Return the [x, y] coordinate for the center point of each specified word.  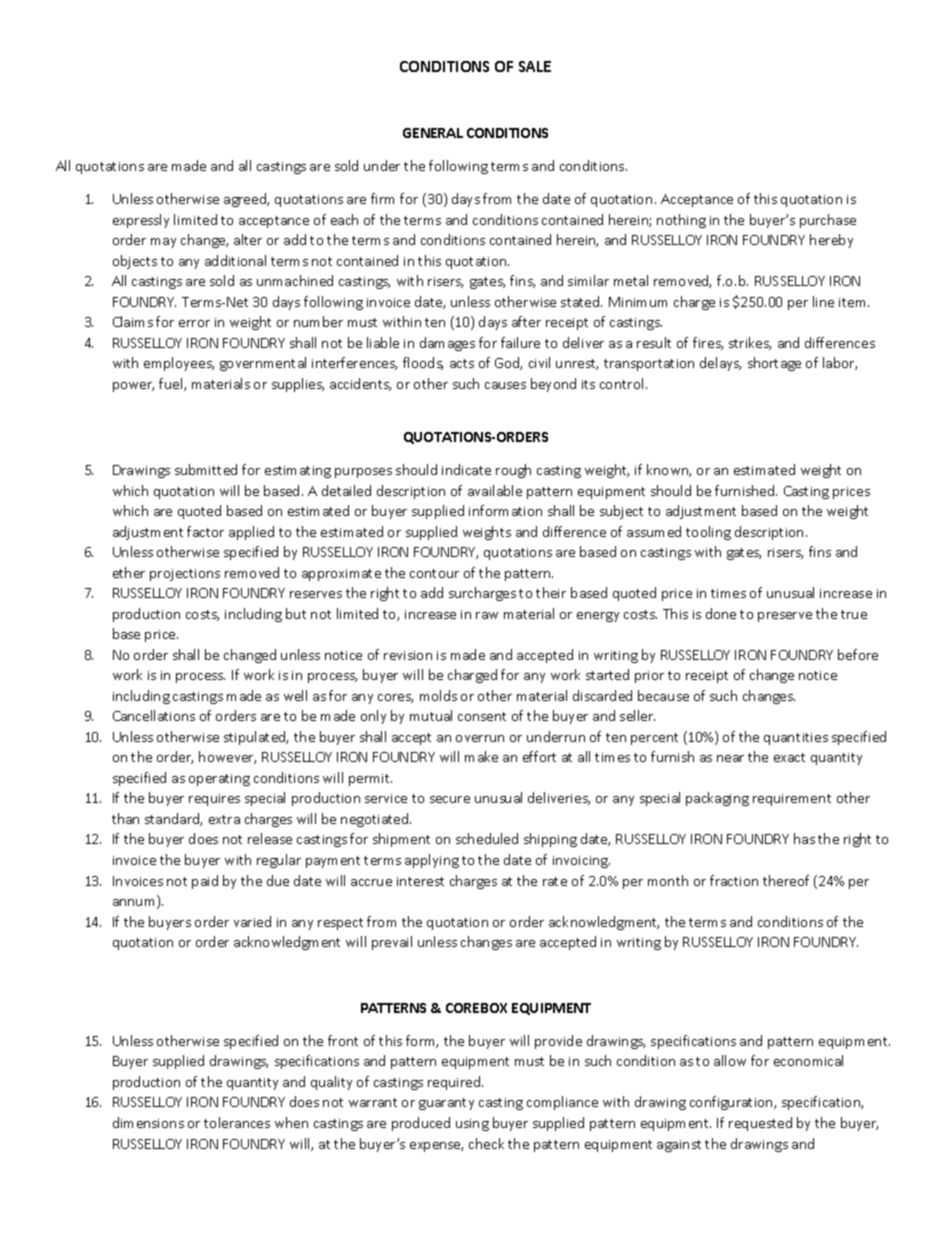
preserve [785, 617]
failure [520, 342]
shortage [774, 364]
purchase [828, 221]
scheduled [487, 838]
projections [185, 575]
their [551, 592]
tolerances [237, 1122]
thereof [786, 880]
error [194, 323]
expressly [141, 221]
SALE [535, 66]
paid [205, 882]
